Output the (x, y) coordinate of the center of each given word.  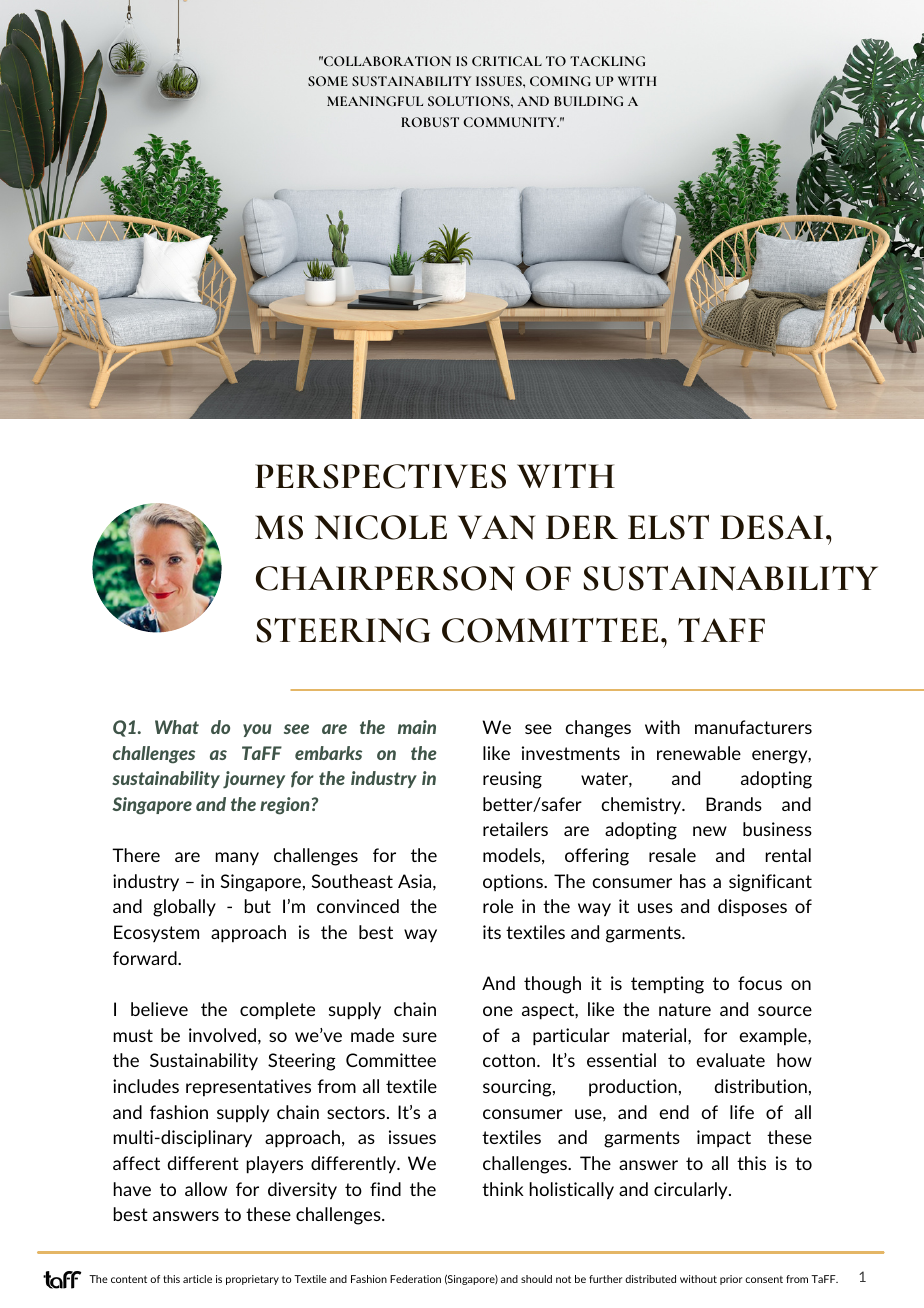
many (237, 859)
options (514, 883)
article (197, 1279)
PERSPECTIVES (380, 476)
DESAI (771, 527)
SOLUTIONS (470, 101)
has (693, 881)
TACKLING (607, 61)
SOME (328, 81)
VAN (497, 527)
